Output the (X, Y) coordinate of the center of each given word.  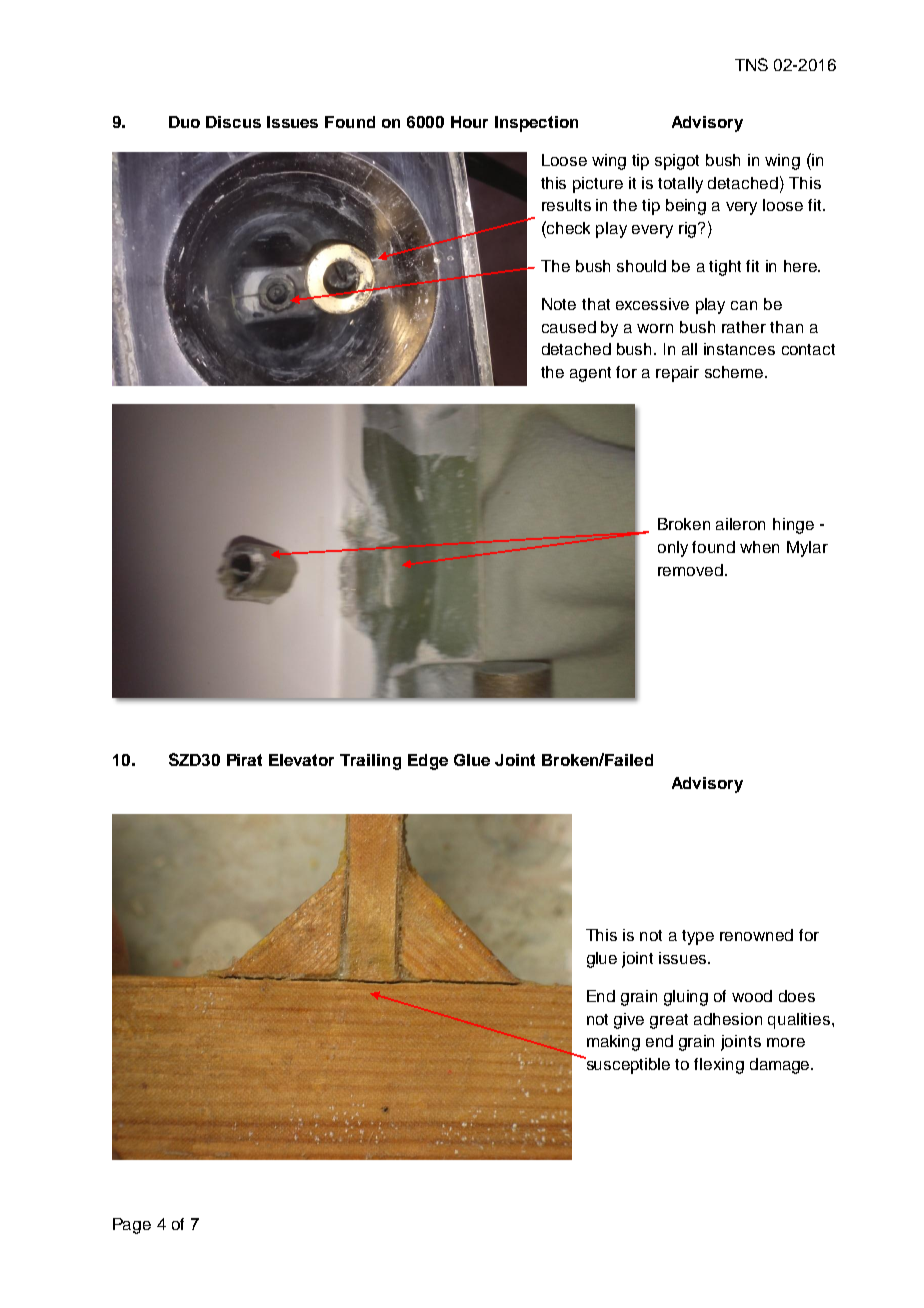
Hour (469, 122)
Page (132, 1226)
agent (590, 374)
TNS (751, 64)
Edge (428, 762)
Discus (233, 122)
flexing (719, 1066)
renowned (756, 935)
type (698, 937)
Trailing (370, 762)
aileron (740, 524)
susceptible (627, 1065)
